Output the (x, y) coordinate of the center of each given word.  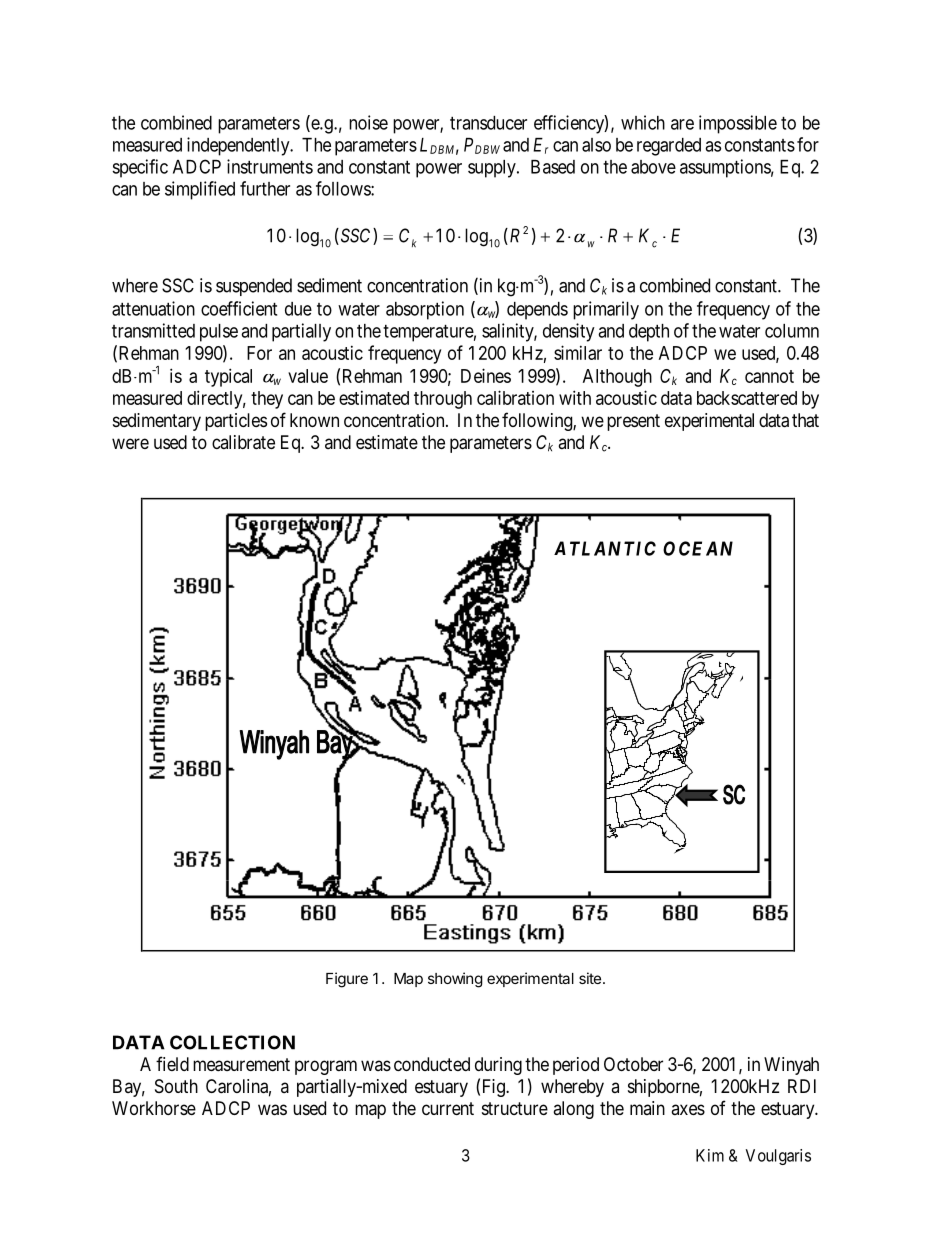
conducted (432, 1064)
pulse (219, 333)
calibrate (243, 442)
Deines (486, 375)
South (176, 1086)
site (590, 978)
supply (493, 169)
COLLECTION (232, 1042)
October (633, 1064)
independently (239, 146)
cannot (769, 376)
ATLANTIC (605, 548)
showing (455, 980)
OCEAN (698, 548)
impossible (738, 124)
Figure (347, 980)
